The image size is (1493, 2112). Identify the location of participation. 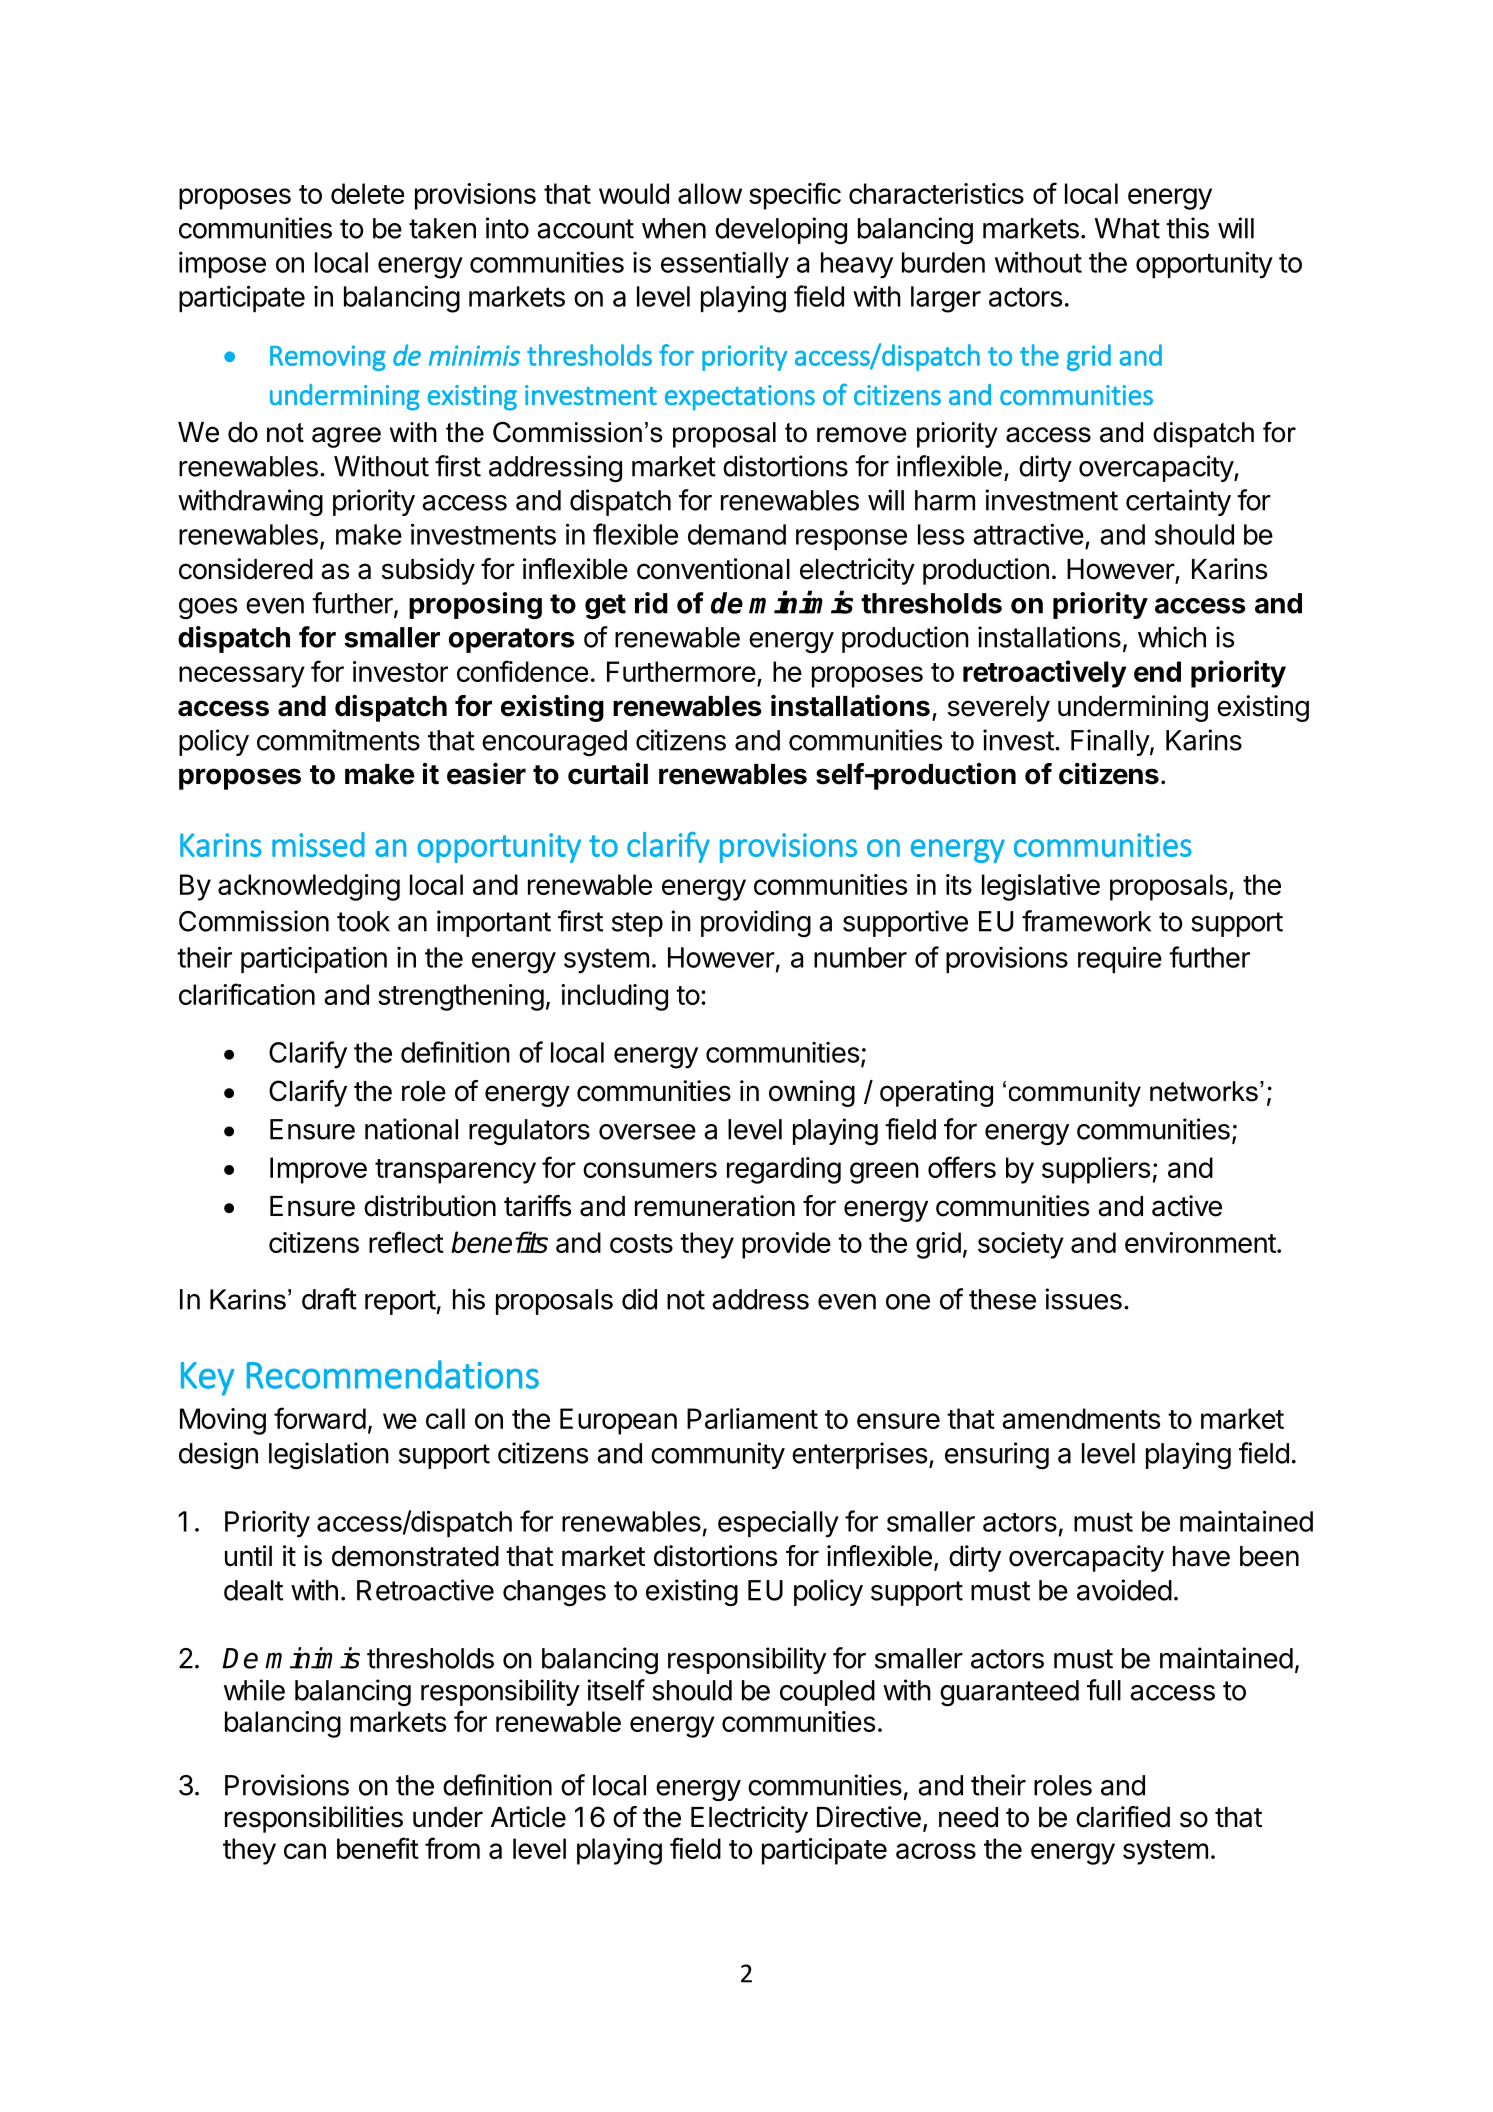
(314, 959).
